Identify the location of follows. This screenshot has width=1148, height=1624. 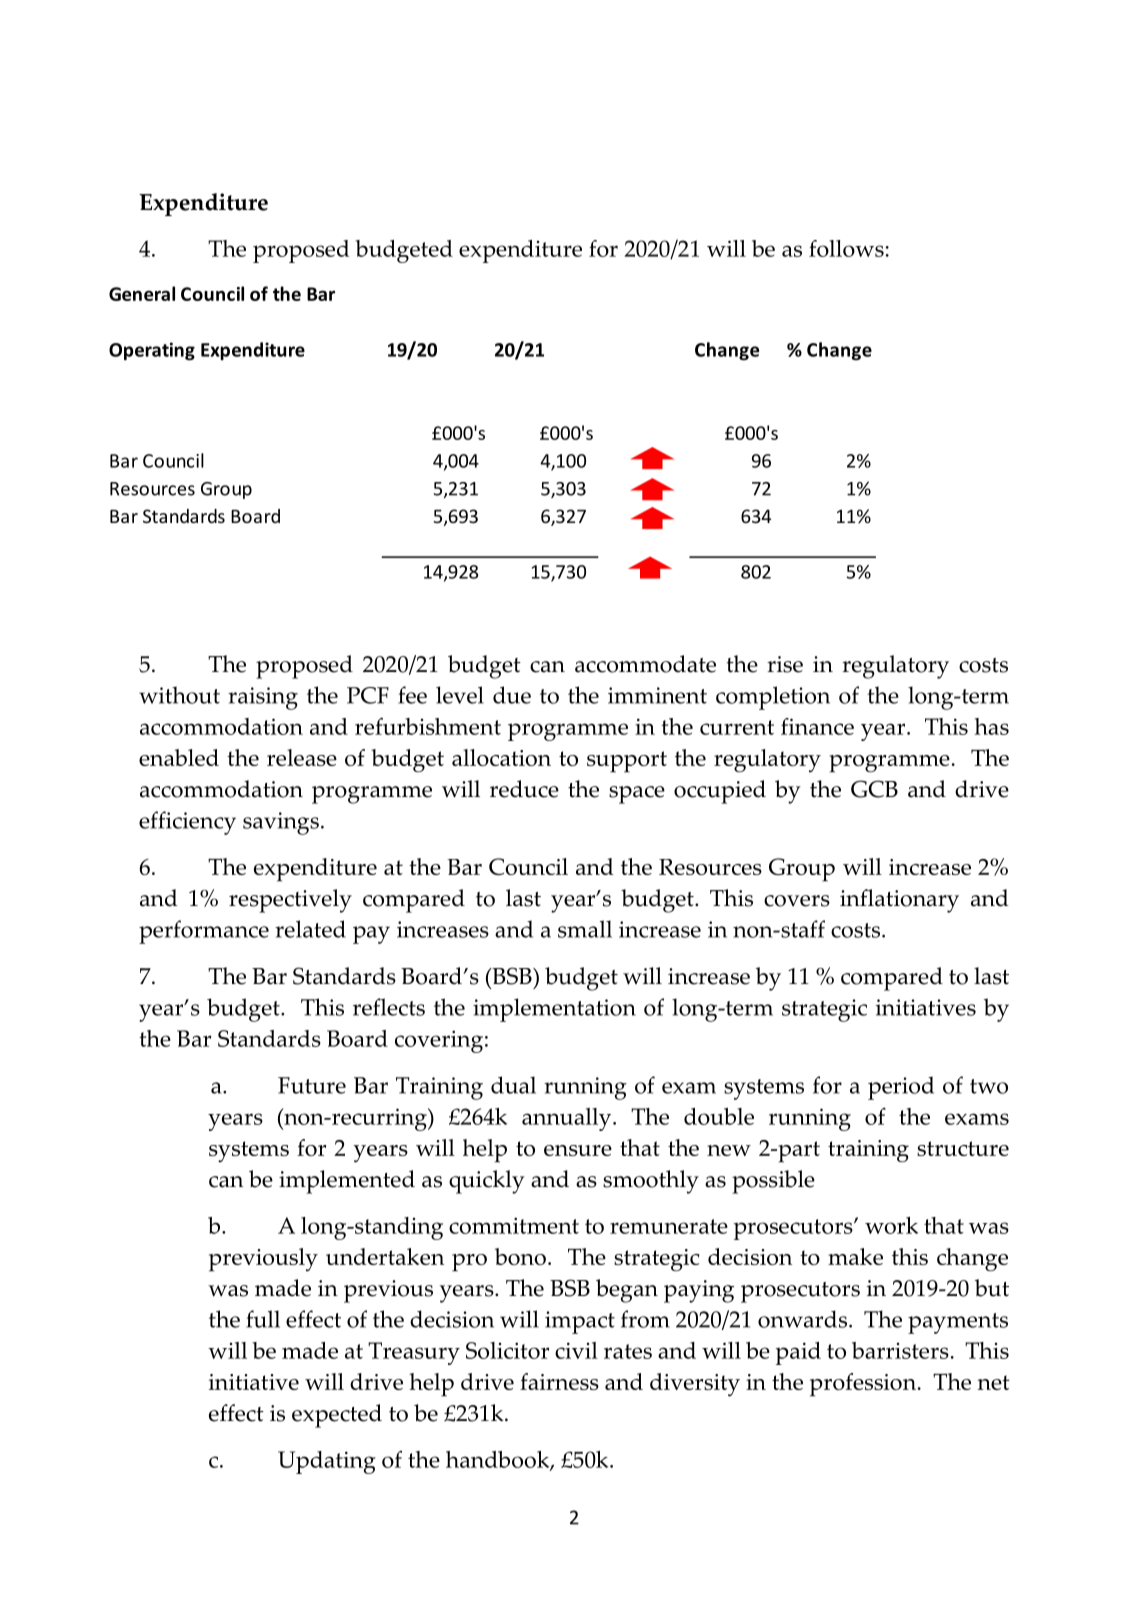
(846, 248).
